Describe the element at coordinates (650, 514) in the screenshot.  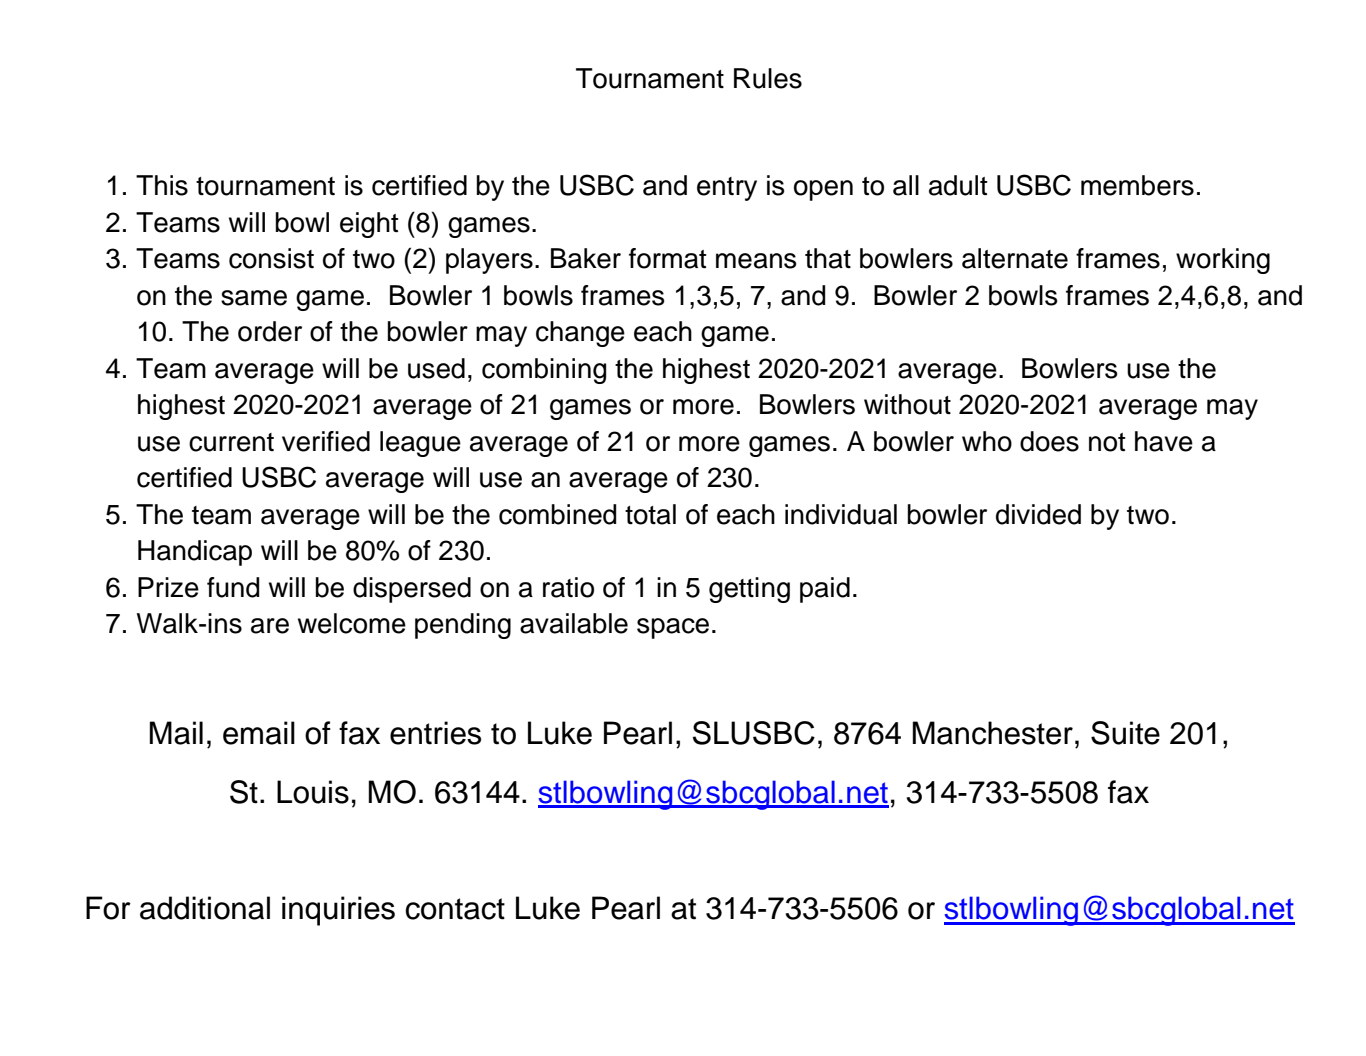
I see `total` at that location.
